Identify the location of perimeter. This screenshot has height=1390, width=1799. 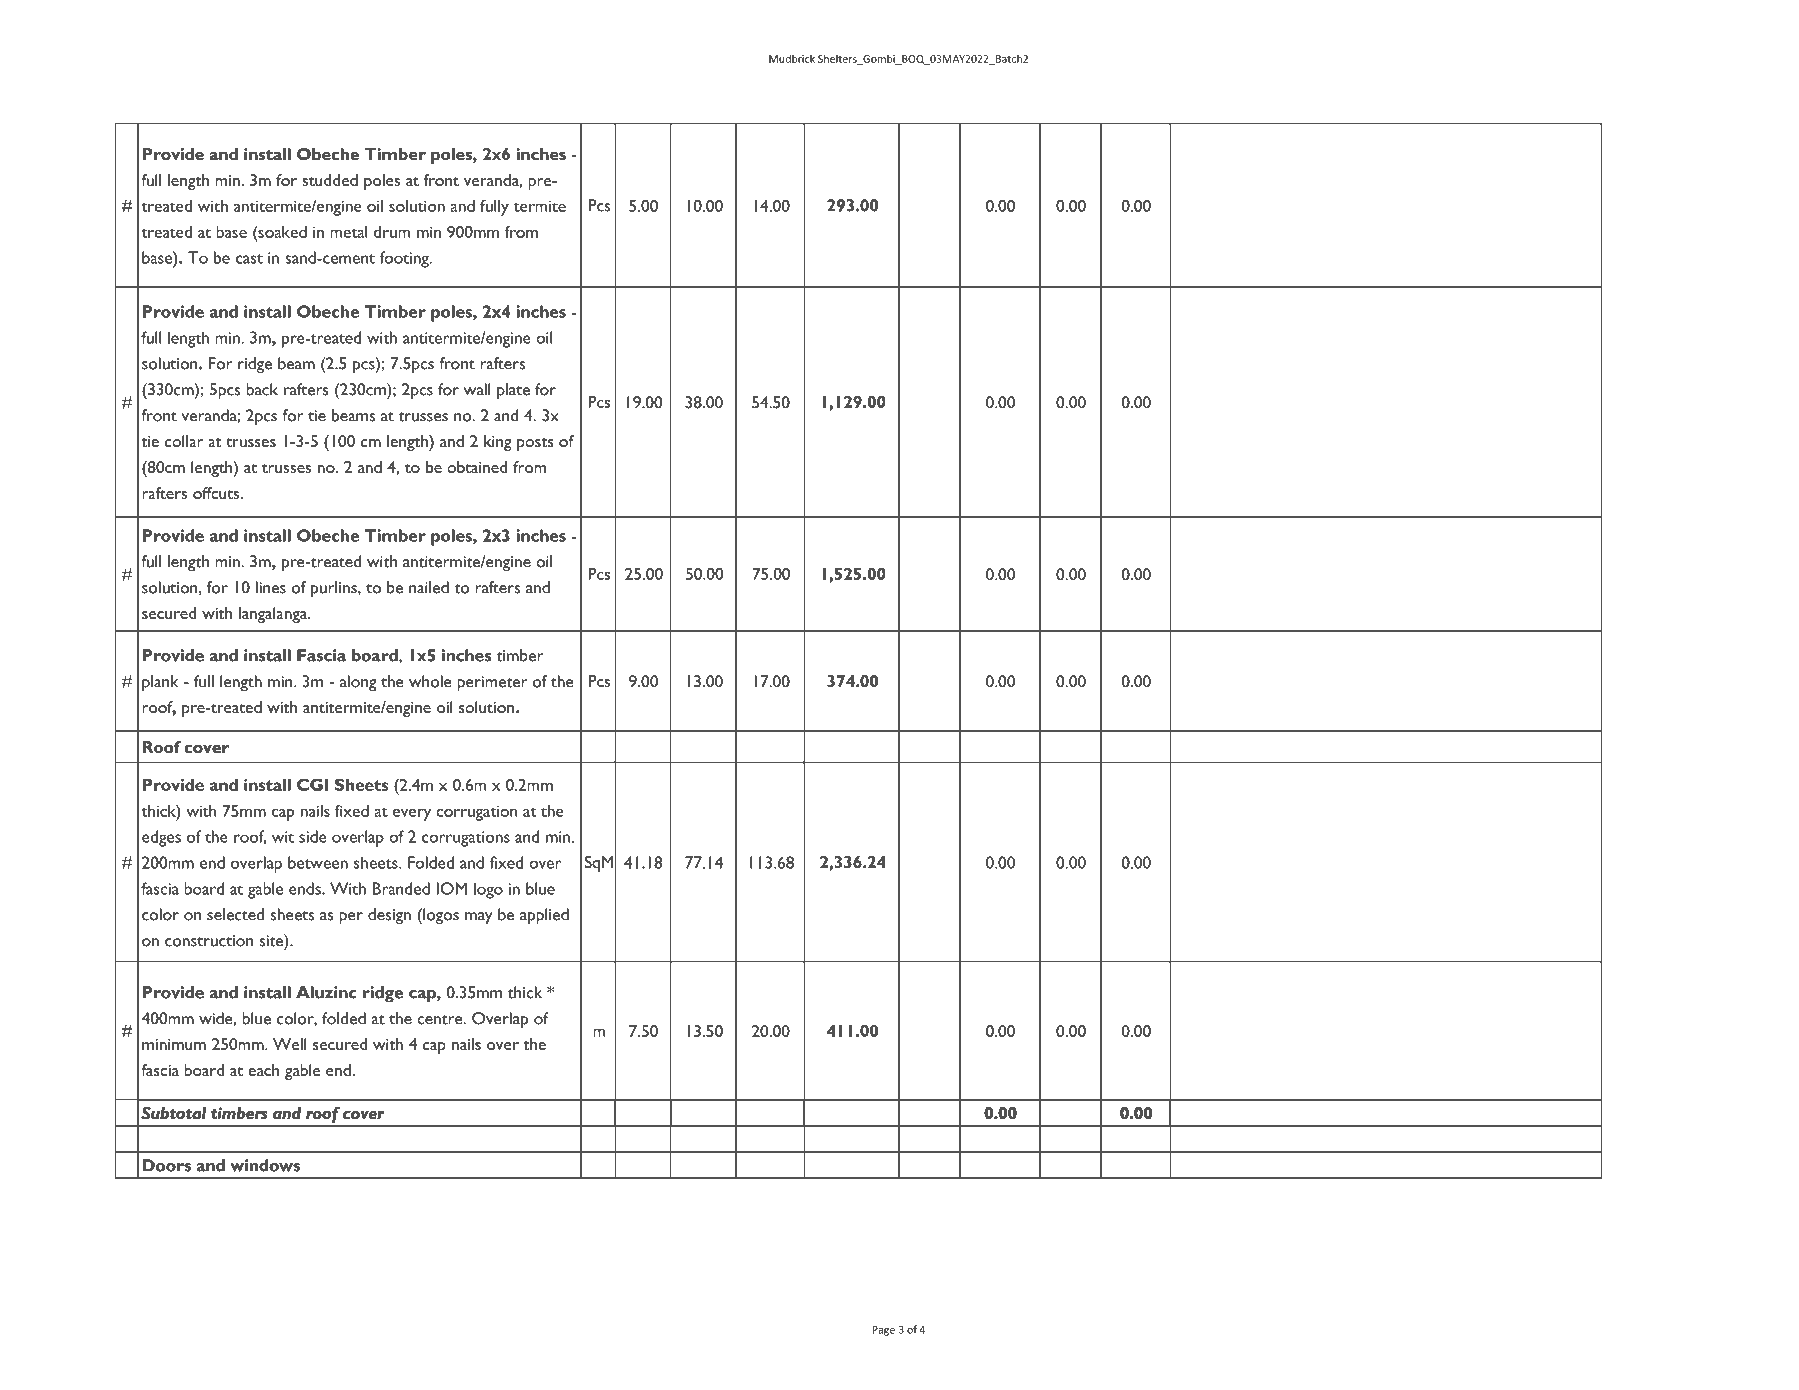
(492, 684).
